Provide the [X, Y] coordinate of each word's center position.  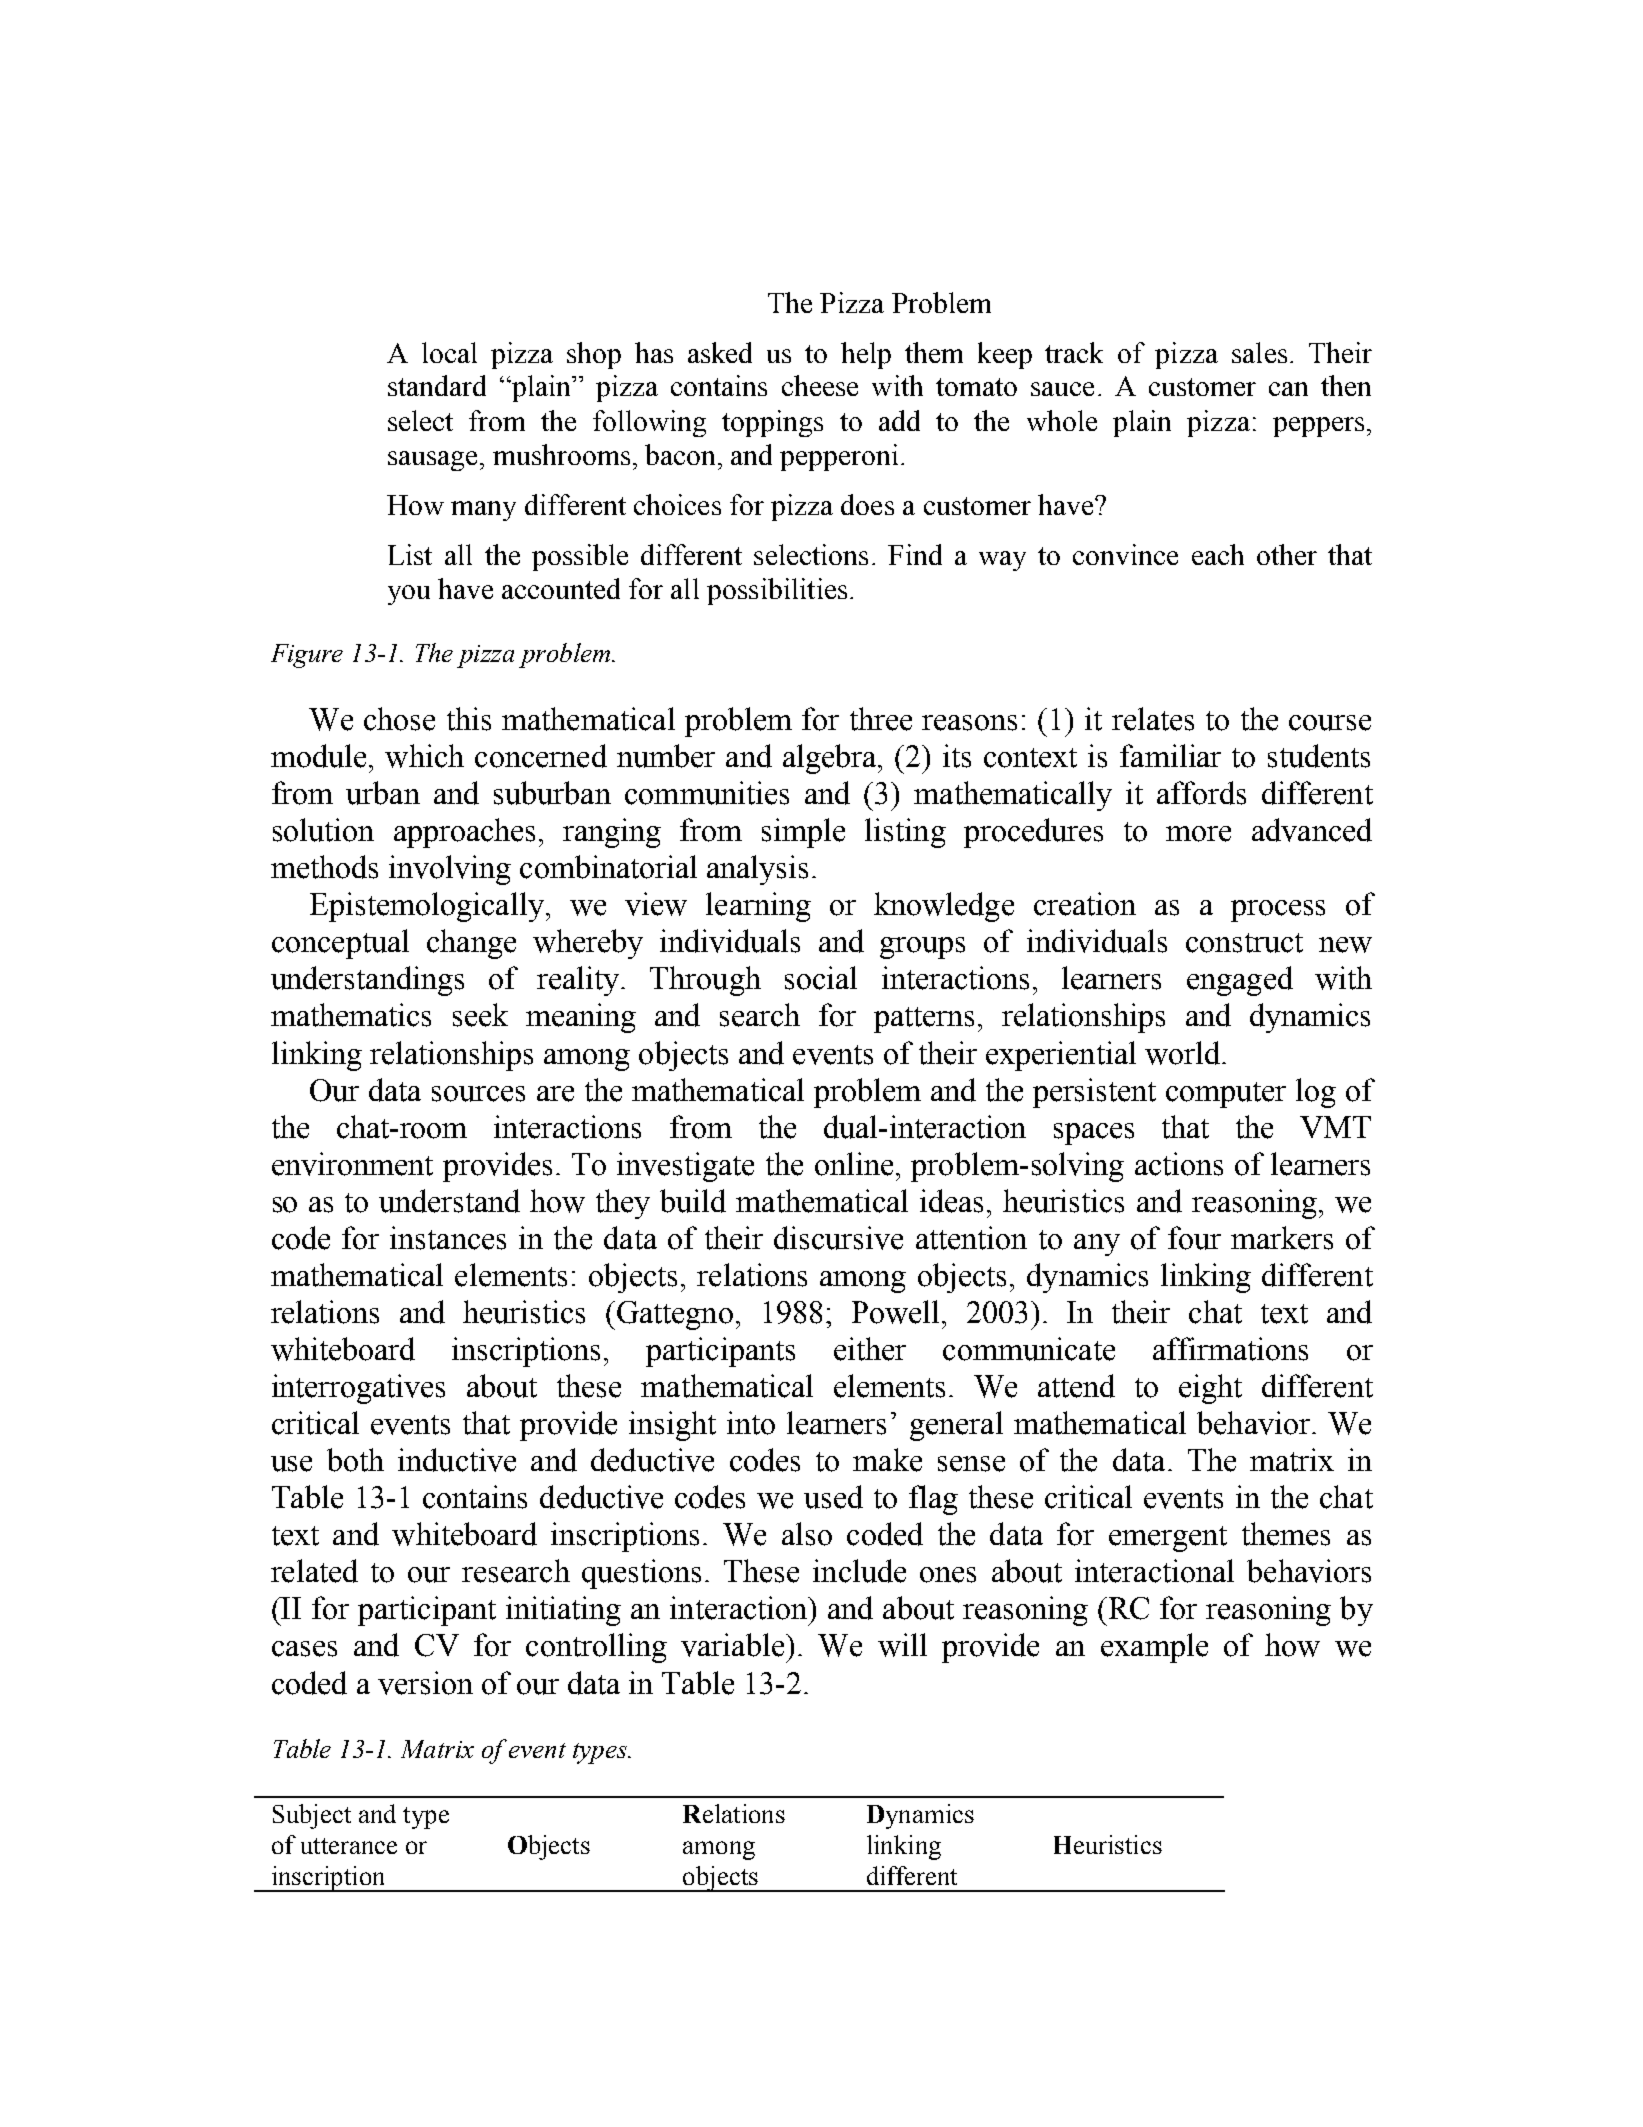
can [1288, 389]
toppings [772, 423]
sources [478, 1094]
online [854, 1164]
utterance [349, 1846]
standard [437, 385]
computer [1226, 1095]
